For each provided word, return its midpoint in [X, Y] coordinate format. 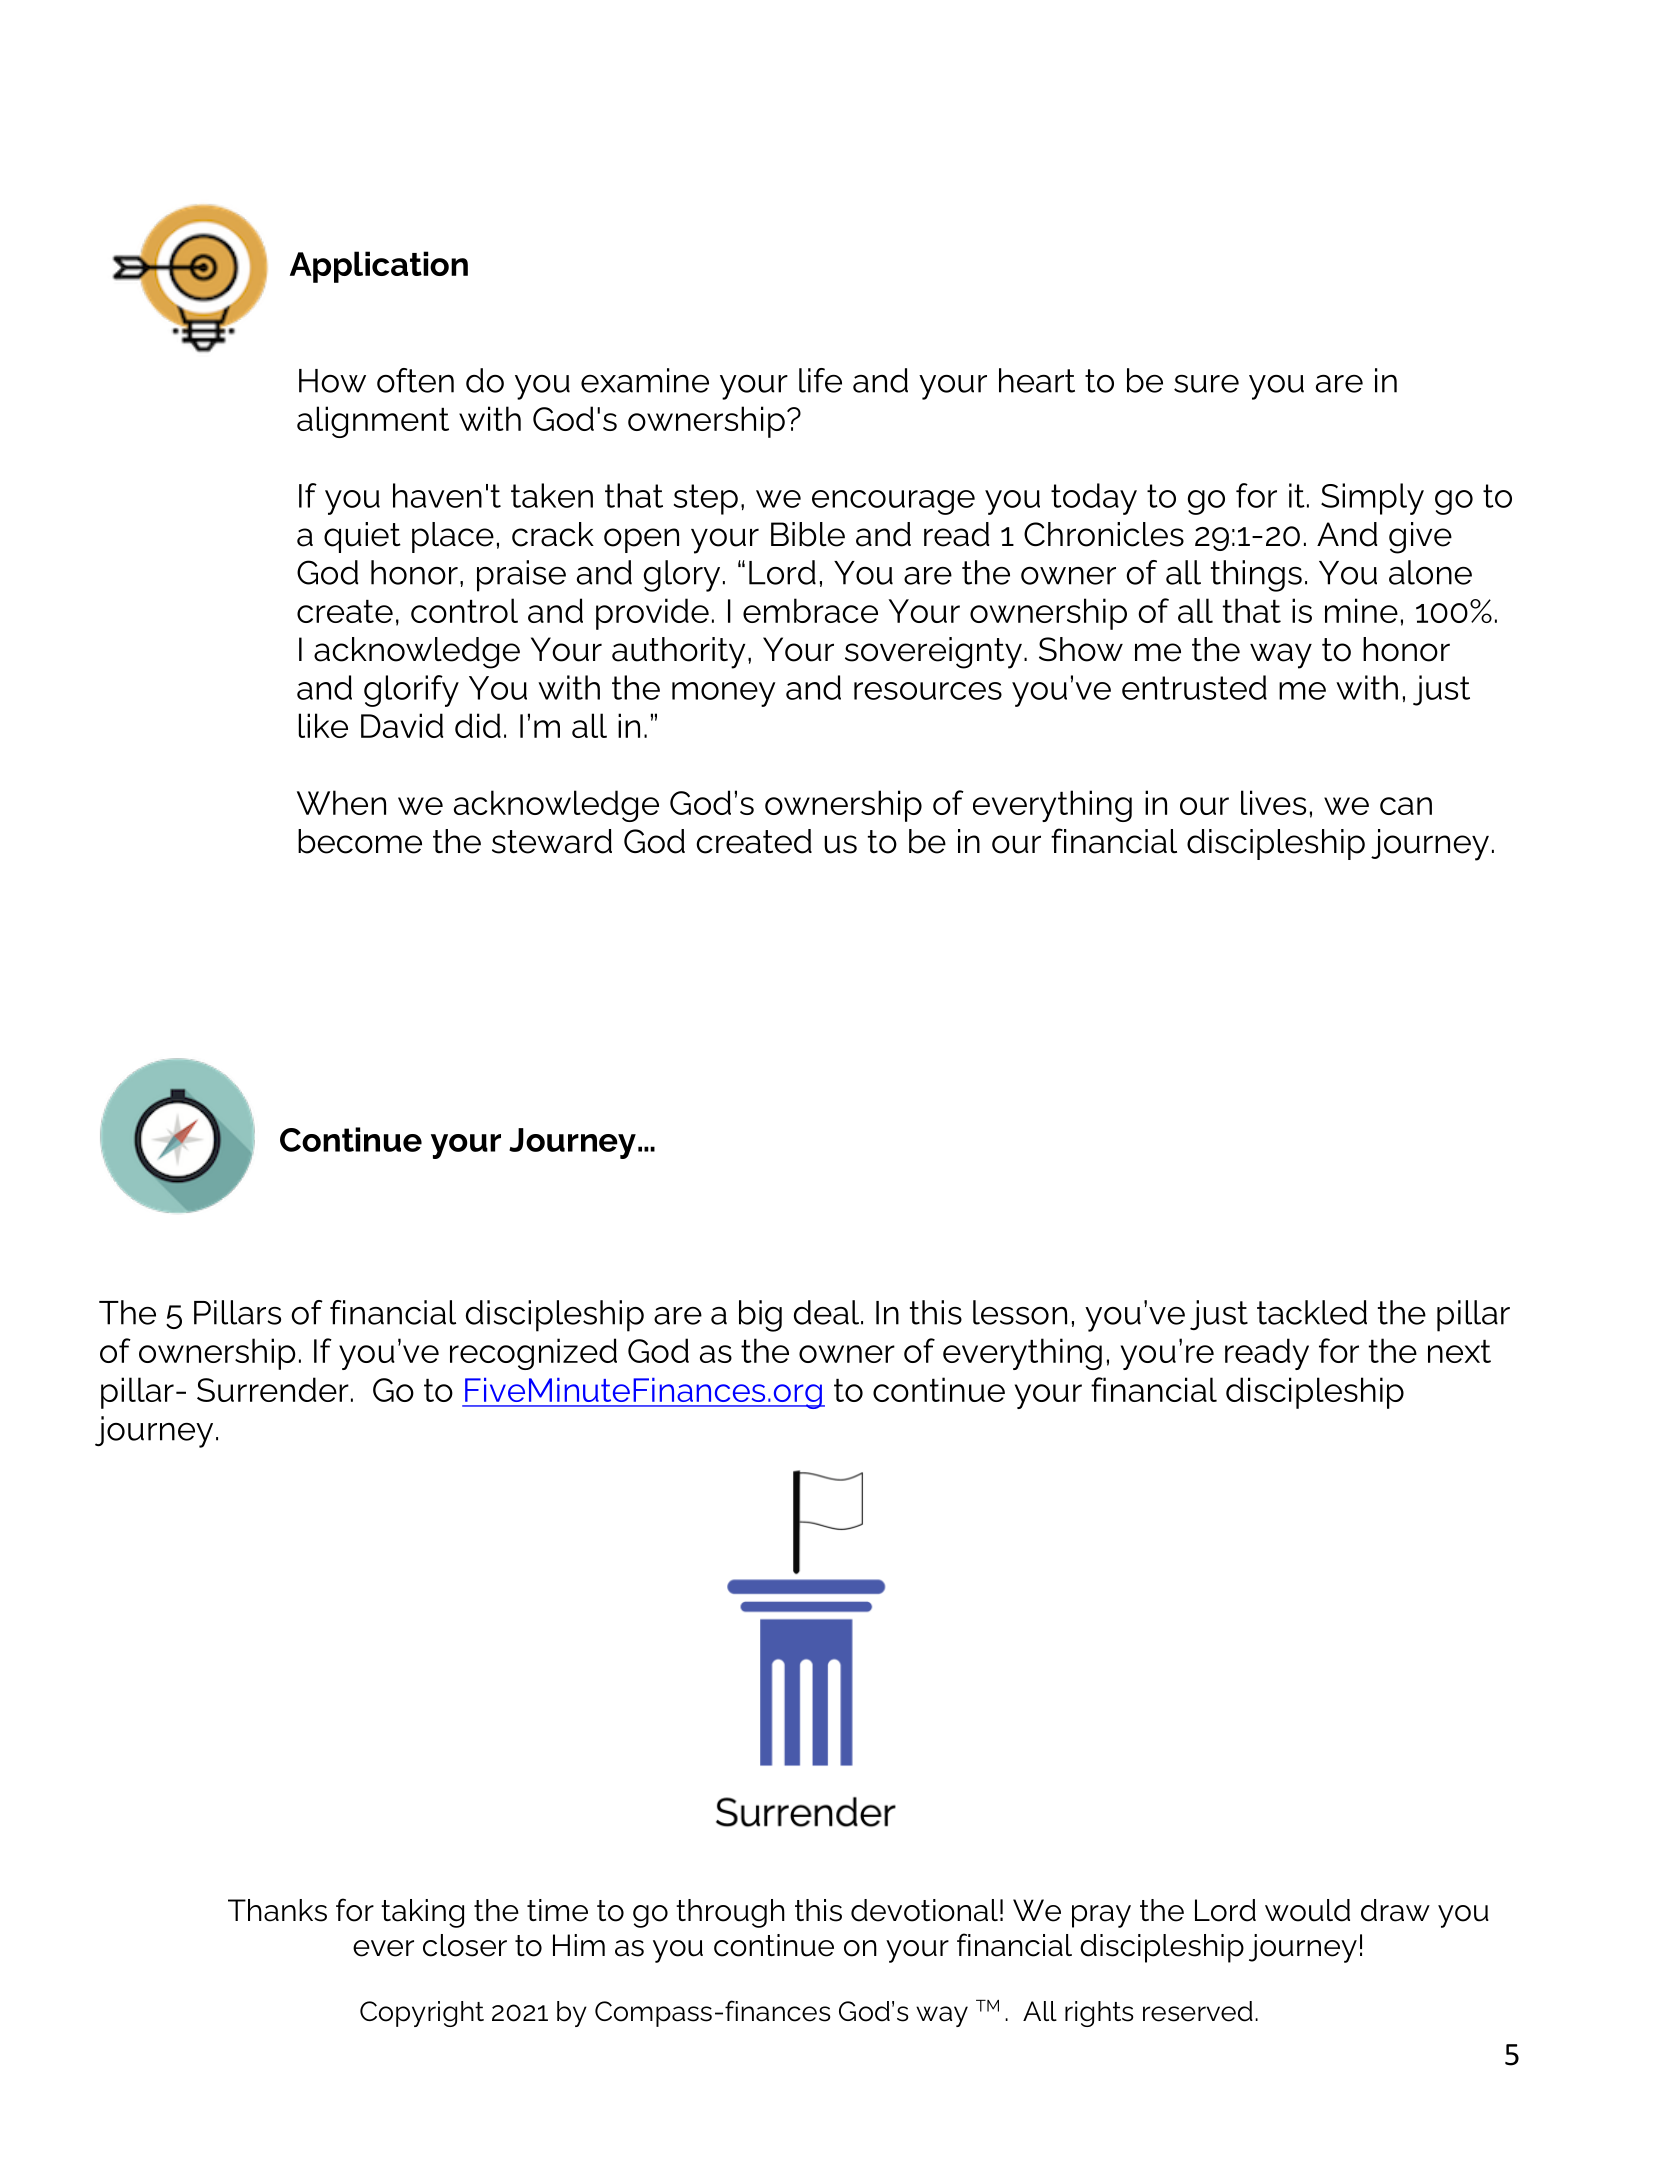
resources [928, 691]
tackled [1312, 1312]
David [402, 725]
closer [465, 1945]
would [1307, 1910]
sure [1206, 384]
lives [1273, 802]
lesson [1020, 1312]
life [820, 380]
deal [828, 1312]
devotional [924, 1910]
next [1459, 1351]
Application [379, 267]
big [760, 1316]
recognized [533, 1354]
